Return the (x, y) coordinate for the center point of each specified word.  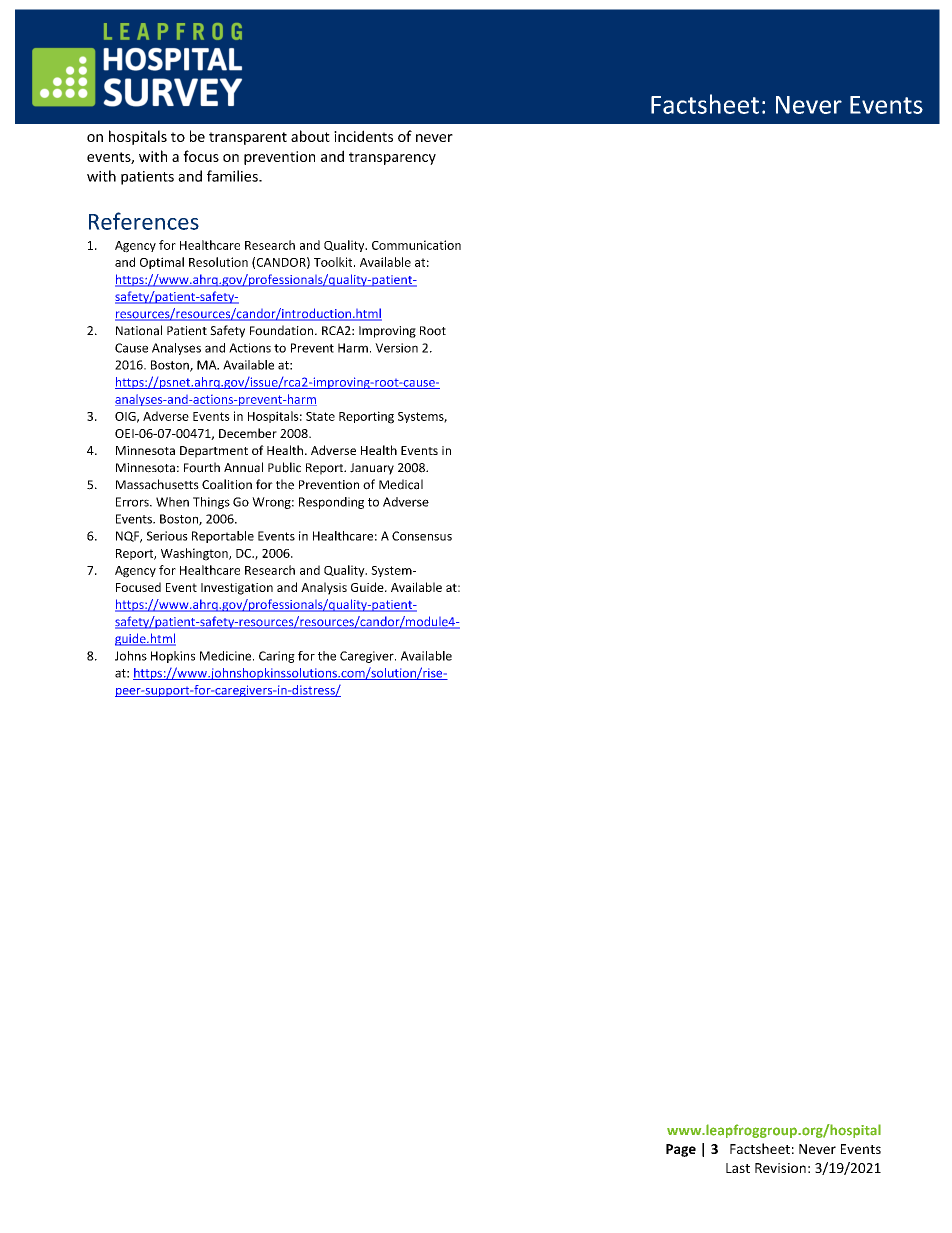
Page (681, 1150)
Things (211, 503)
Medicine (227, 656)
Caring (277, 657)
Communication (416, 245)
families (233, 176)
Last (738, 1168)
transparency (392, 158)
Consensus (422, 536)
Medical (401, 484)
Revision (780, 1168)
